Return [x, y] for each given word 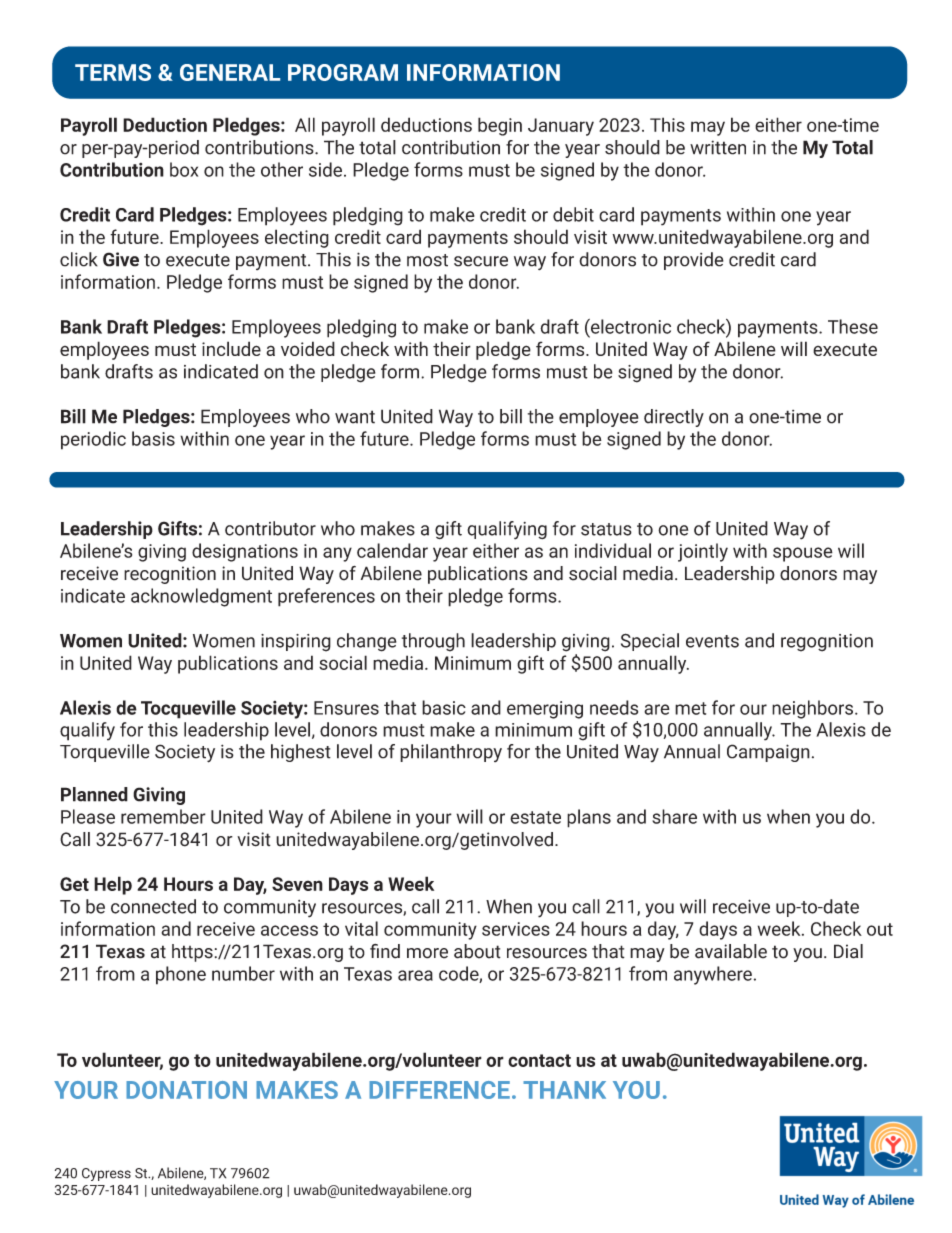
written [718, 147]
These [853, 326]
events [712, 641]
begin [500, 126]
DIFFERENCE [439, 1090]
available [731, 951]
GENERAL [230, 72]
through [433, 642]
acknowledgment [201, 597]
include [231, 348]
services [516, 929]
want [355, 417]
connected [153, 906]
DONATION [186, 1090]
